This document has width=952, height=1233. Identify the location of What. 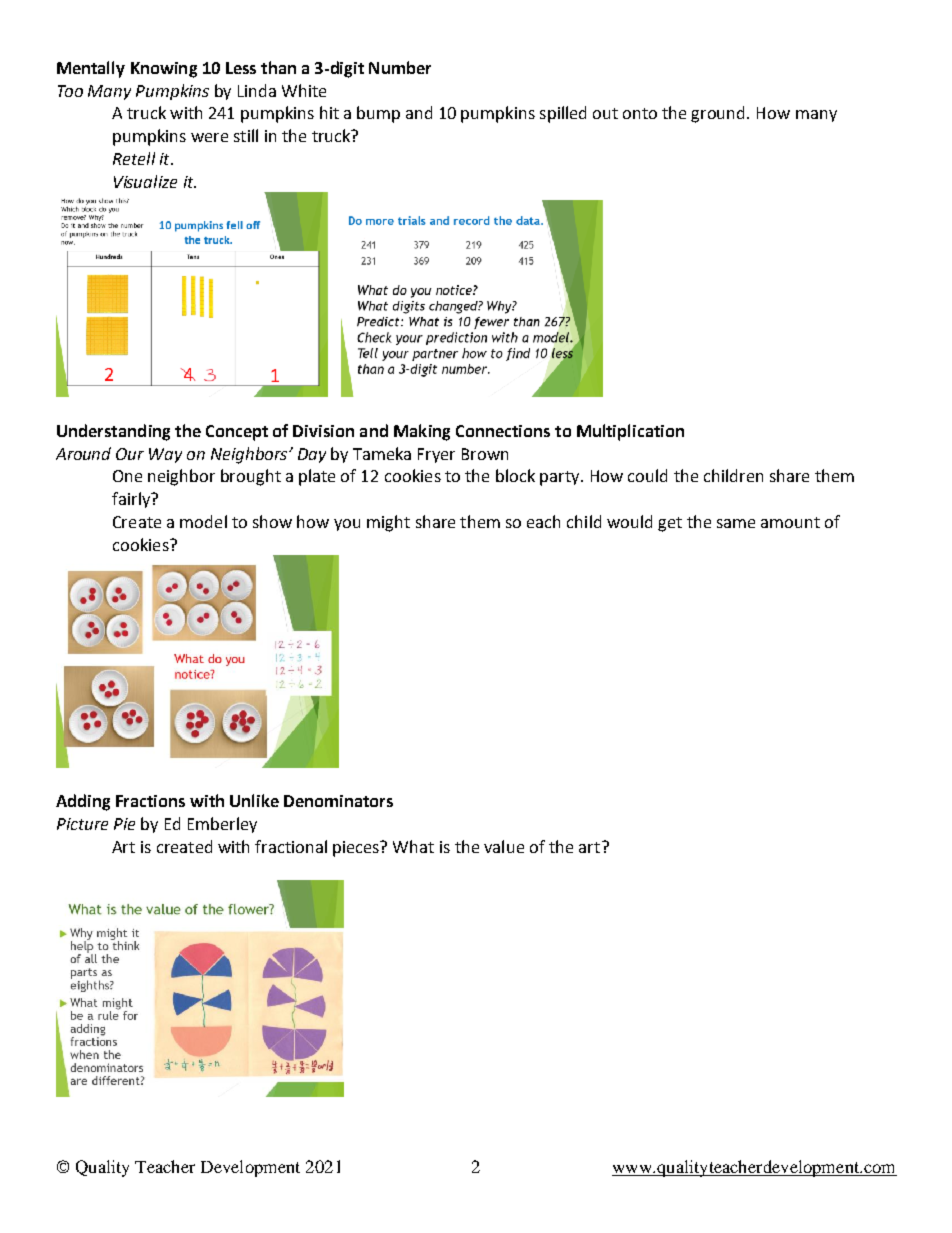
(413, 846).
